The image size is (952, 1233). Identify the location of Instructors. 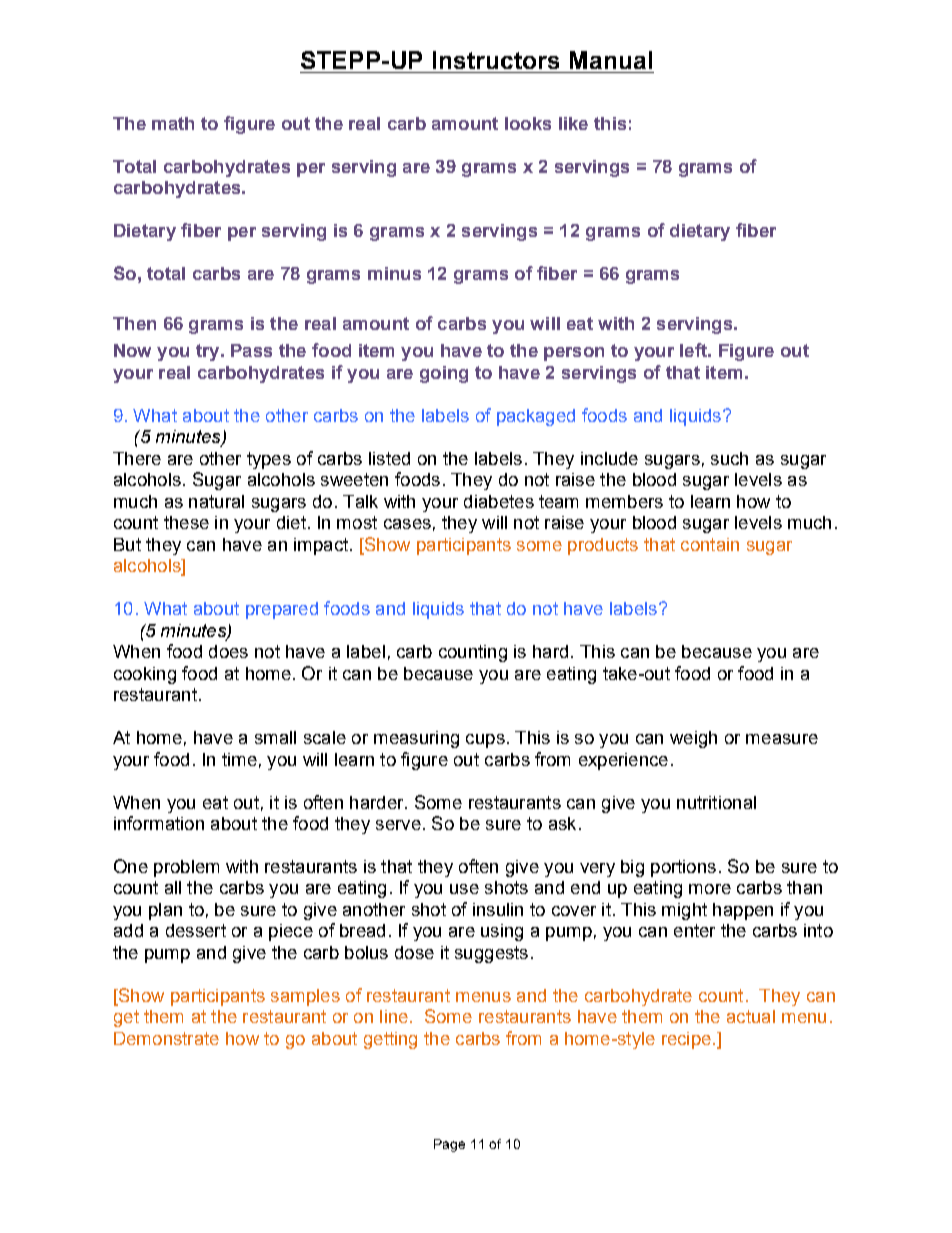
(496, 60).
